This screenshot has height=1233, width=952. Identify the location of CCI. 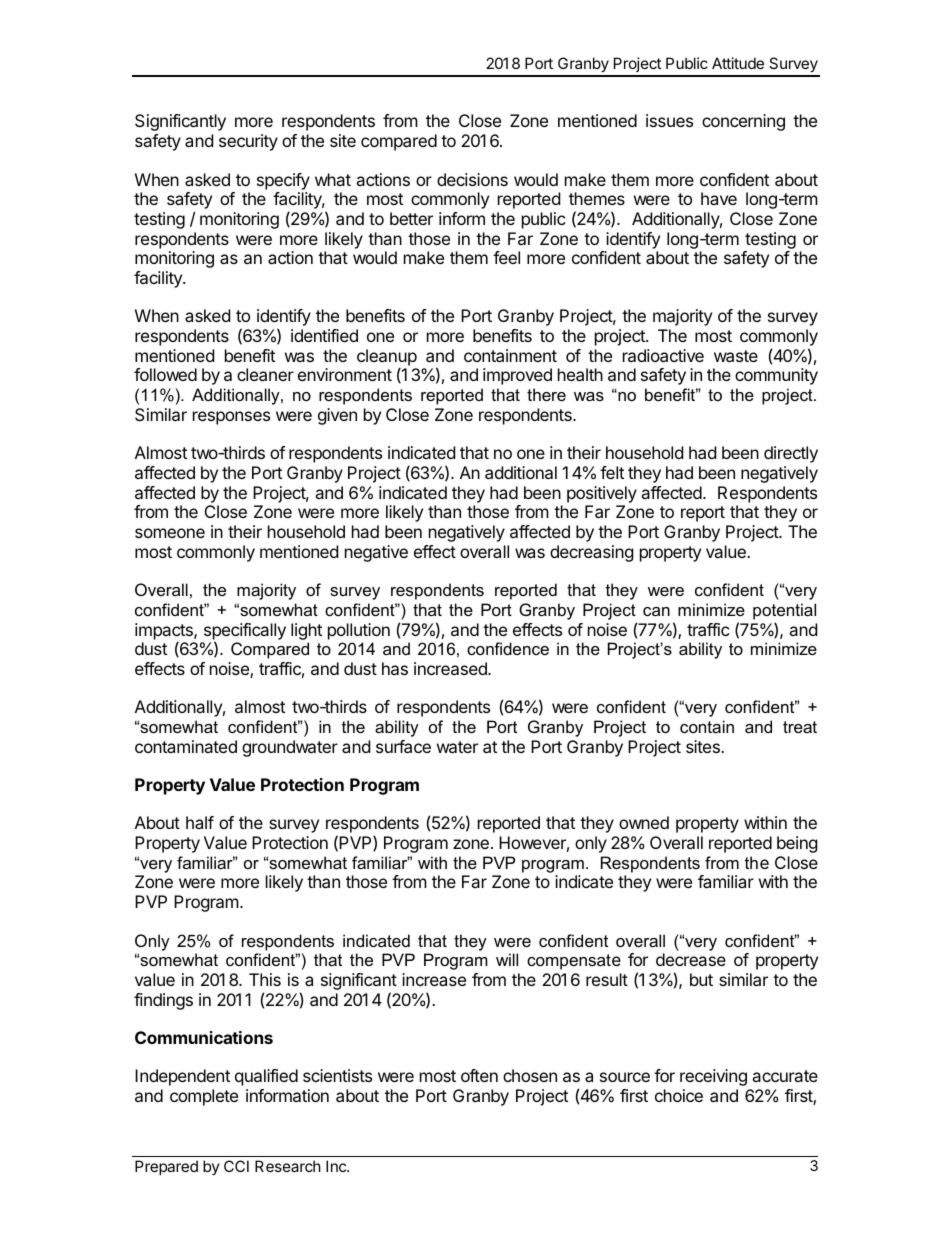
(236, 1166).
